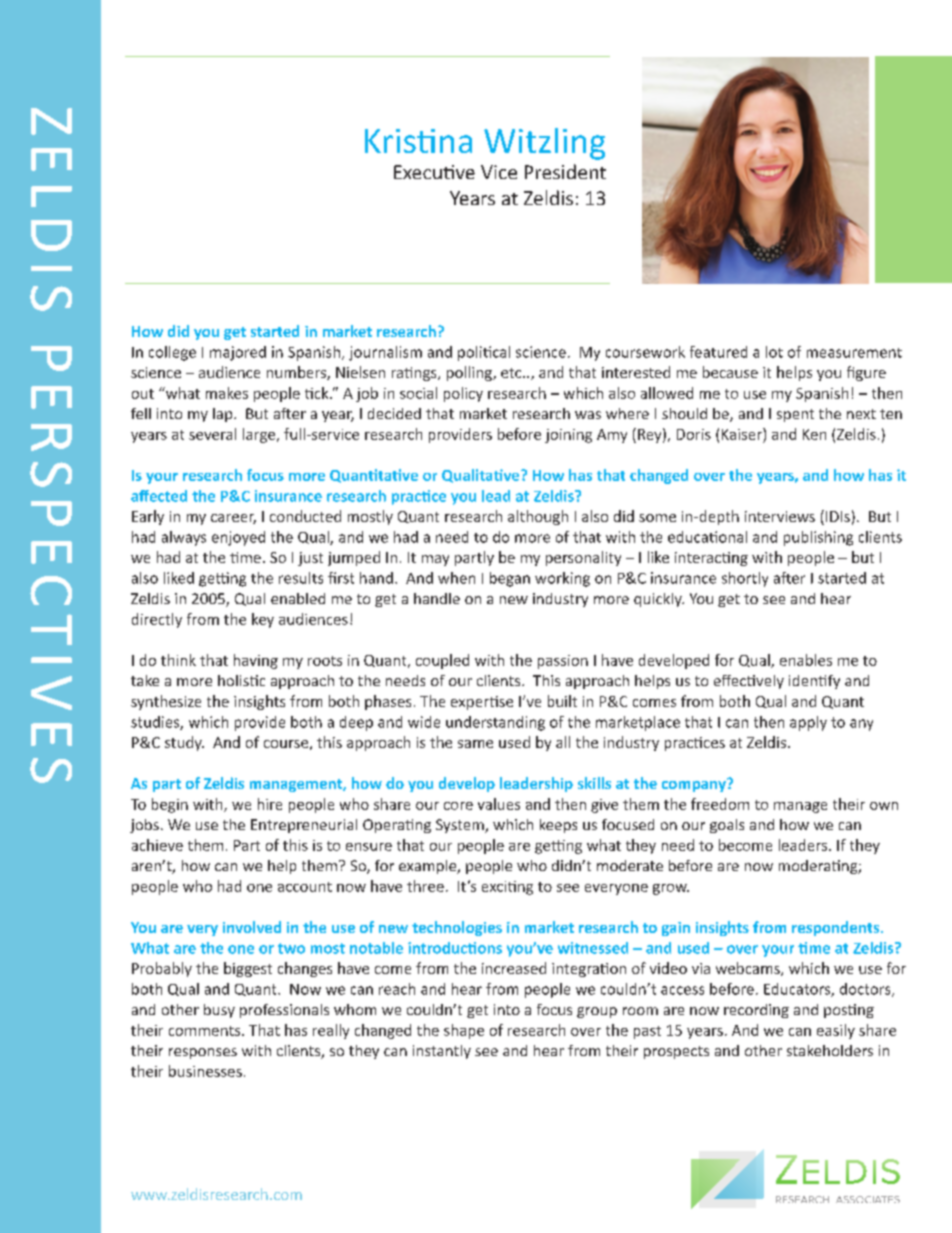  What do you see at coordinates (475, 744) in the screenshot?
I see `same` at bounding box center [475, 744].
